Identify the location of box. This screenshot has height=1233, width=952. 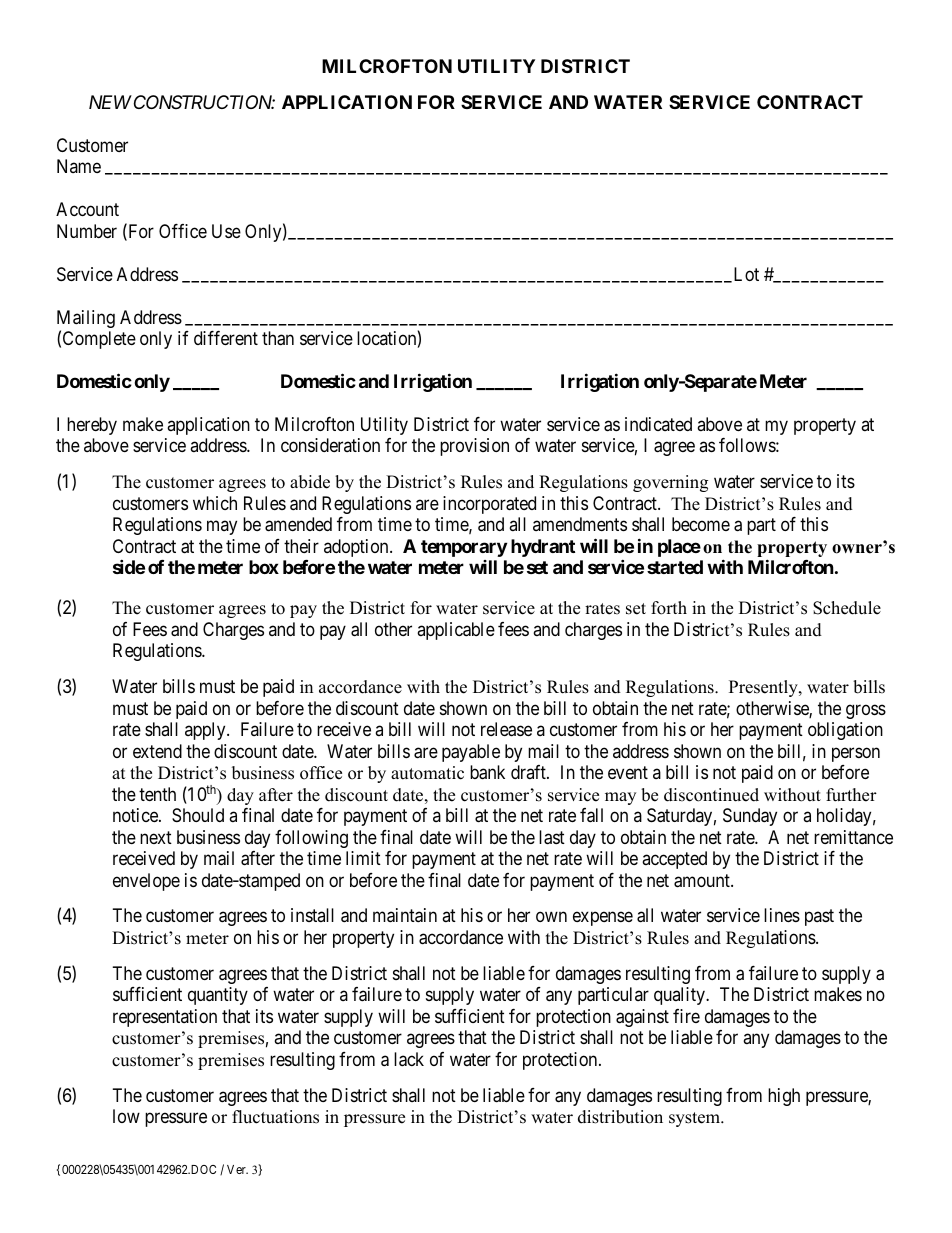
(264, 567).
